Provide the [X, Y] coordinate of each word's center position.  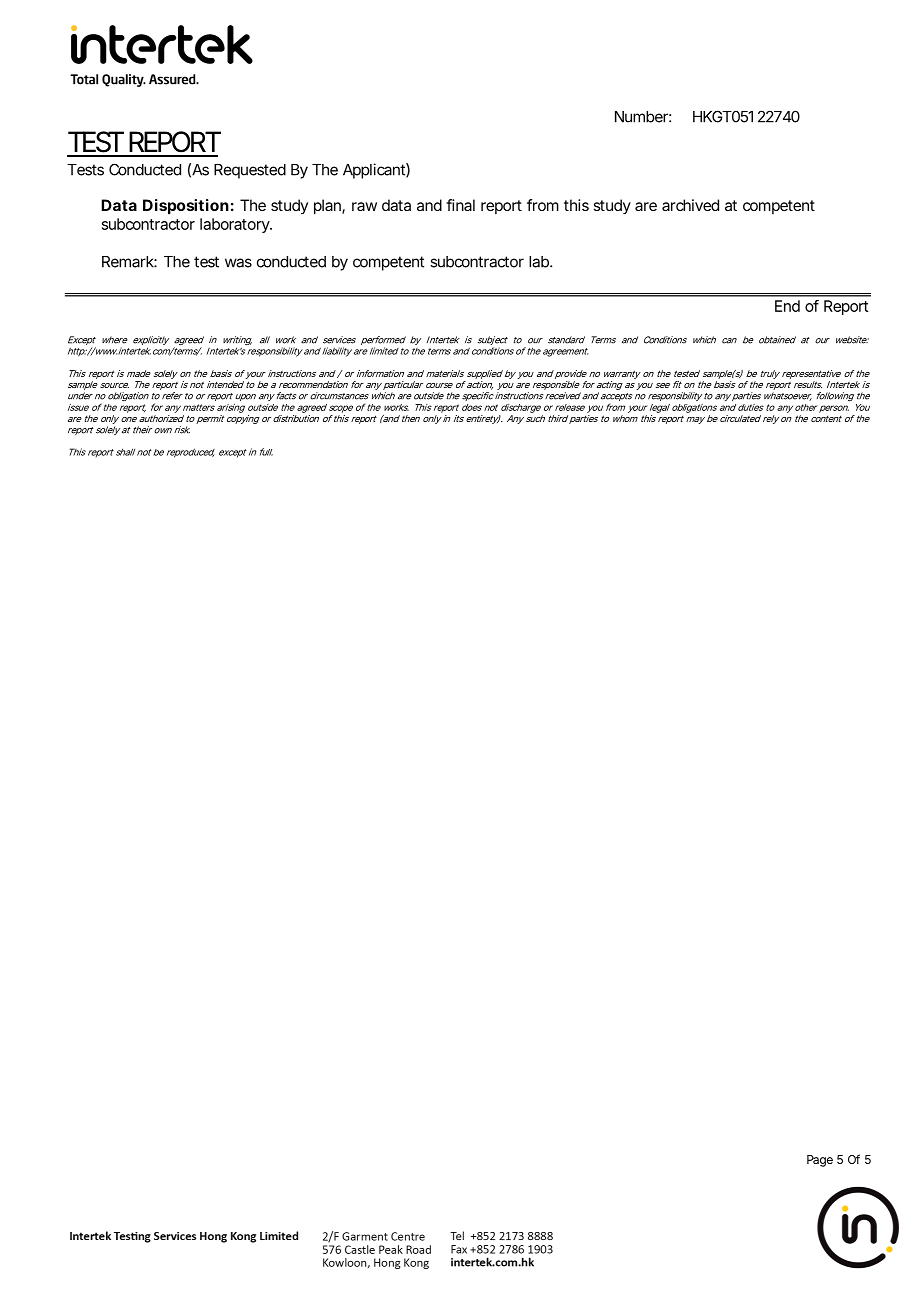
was [238, 263]
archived [690, 205]
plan [327, 207]
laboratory [235, 225]
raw [364, 206]
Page [820, 1161]
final [460, 205]
